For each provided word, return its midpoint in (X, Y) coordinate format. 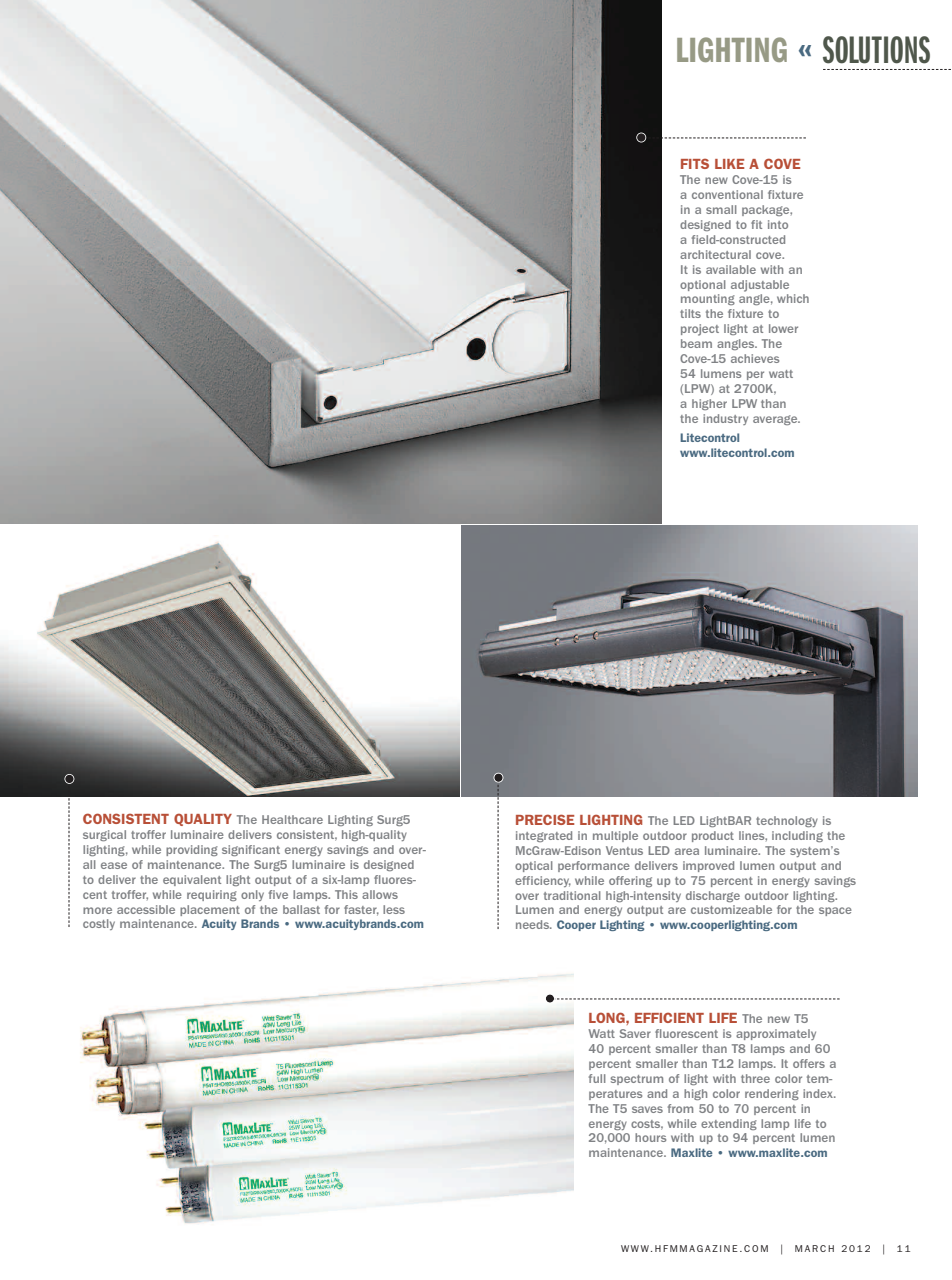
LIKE (729, 164)
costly (99, 924)
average (776, 420)
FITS (695, 163)
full (597, 1078)
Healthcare (292, 819)
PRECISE (545, 819)
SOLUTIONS (876, 50)
